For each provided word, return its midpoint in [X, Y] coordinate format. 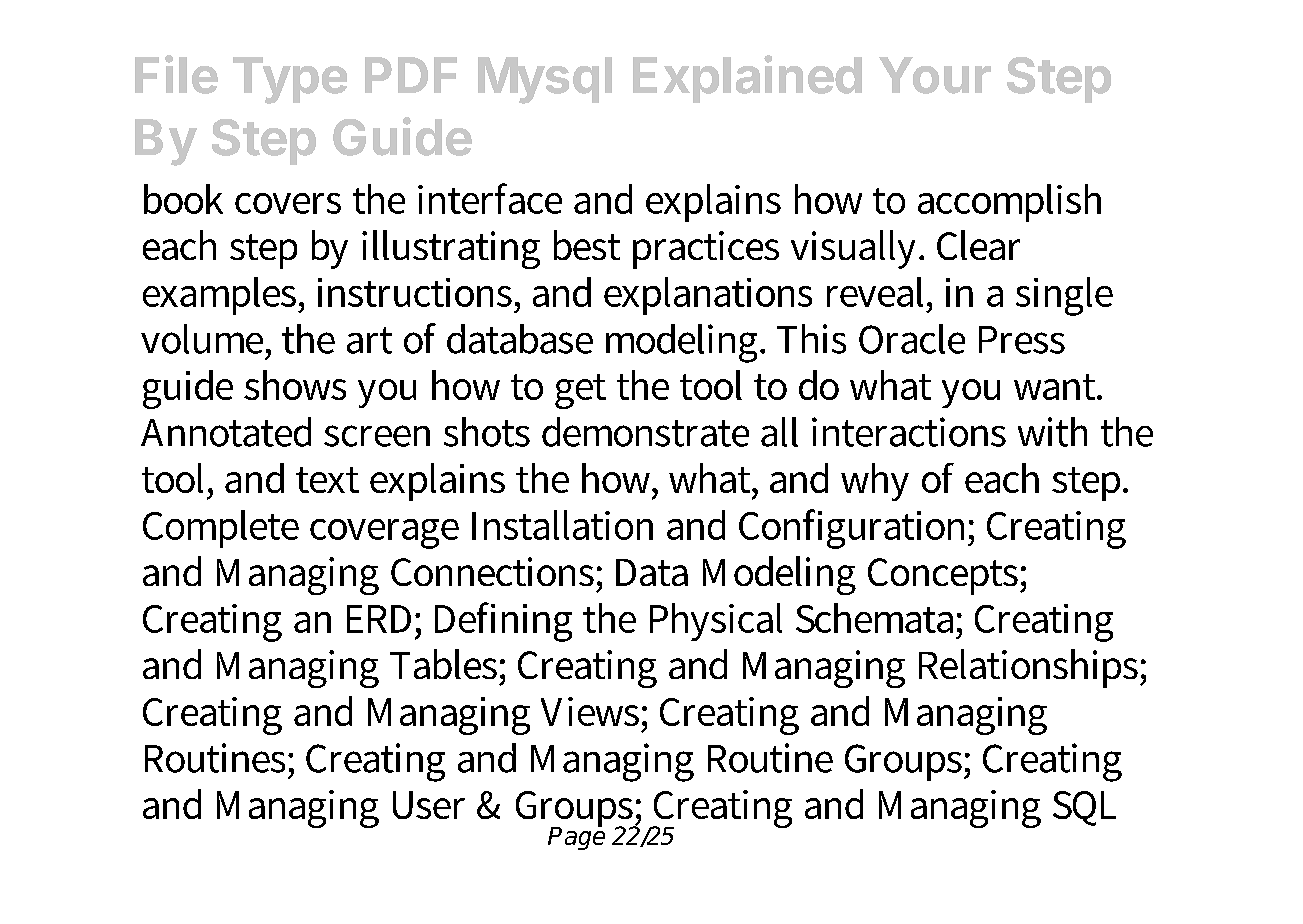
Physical [716, 622]
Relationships [1030, 668]
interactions [909, 432]
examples [221, 296]
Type [290, 80]
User [429, 805]
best [587, 245]
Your [935, 75]
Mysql [545, 80]
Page [576, 837]
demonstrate [645, 432]
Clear [978, 245]
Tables [443, 664]
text [327, 480]
